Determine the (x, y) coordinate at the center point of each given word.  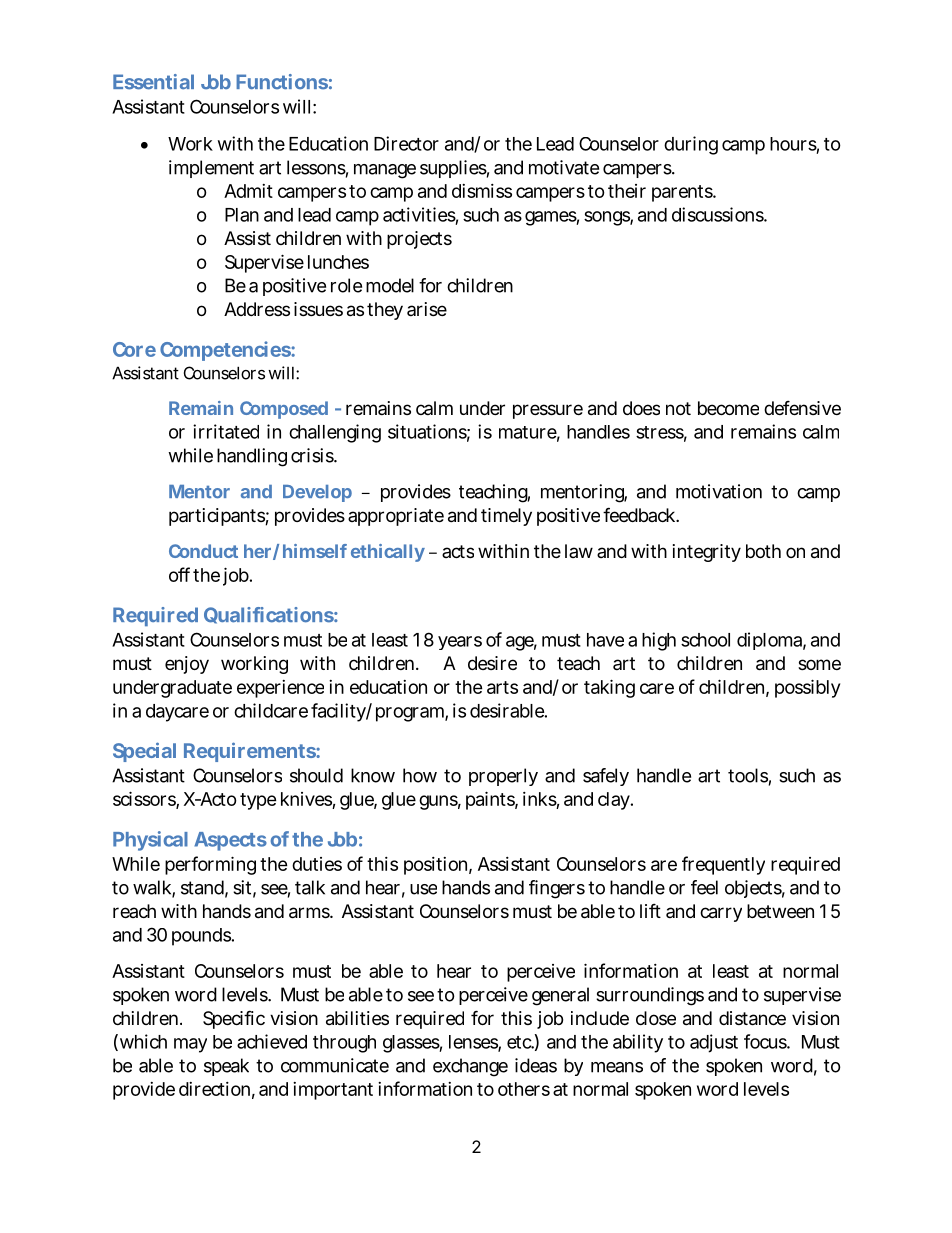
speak (226, 1067)
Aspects (230, 841)
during (691, 145)
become (728, 408)
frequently (723, 865)
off (179, 574)
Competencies (226, 351)
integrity (707, 553)
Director (406, 143)
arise (427, 309)
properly (503, 777)
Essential (153, 82)
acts (458, 551)
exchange (470, 1067)
